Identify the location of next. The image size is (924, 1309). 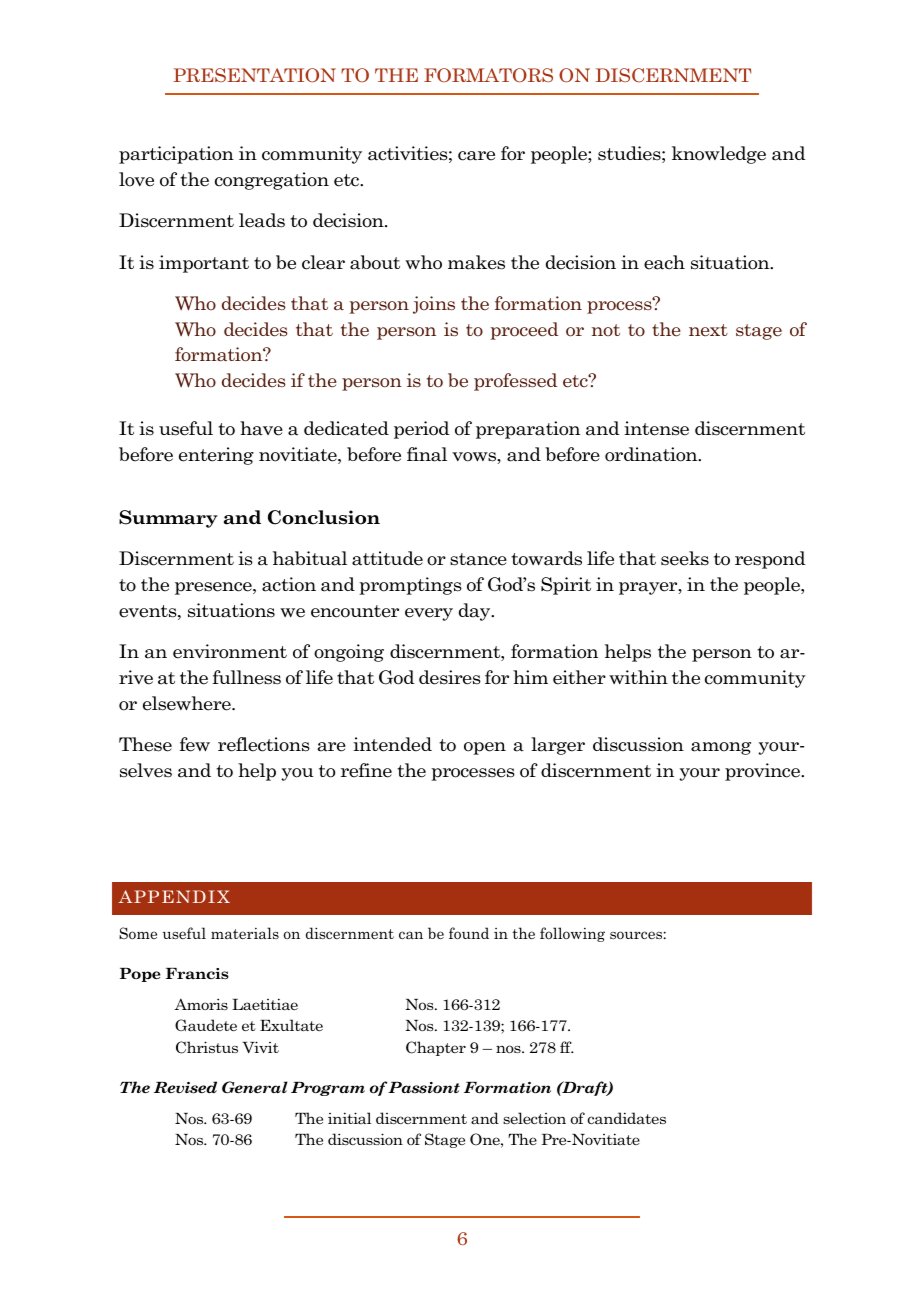
(708, 330).
